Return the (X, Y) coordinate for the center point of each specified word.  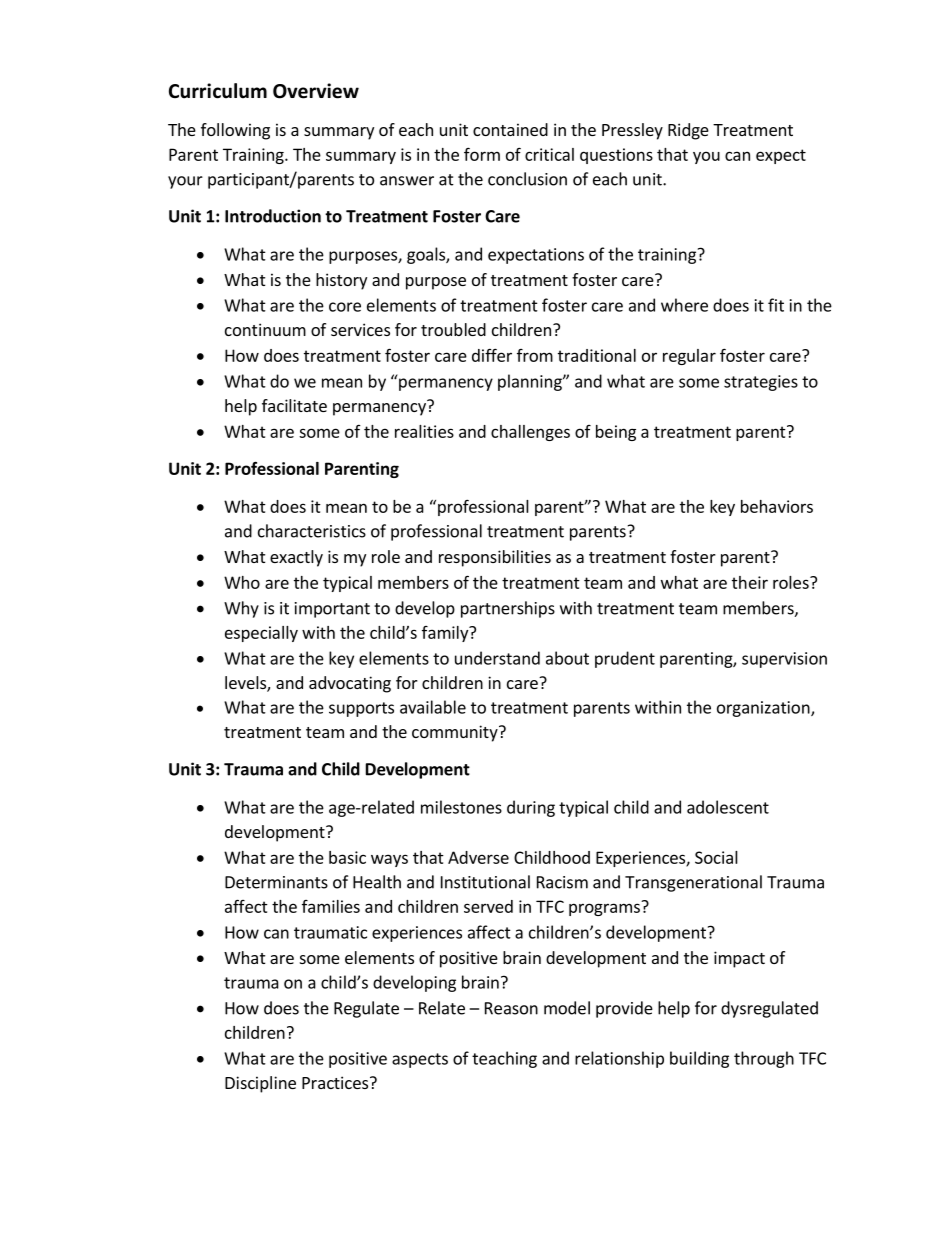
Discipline (260, 1084)
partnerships (508, 609)
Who (242, 582)
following (235, 131)
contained (510, 129)
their (750, 582)
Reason (511, 1008)
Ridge (688, 131)
